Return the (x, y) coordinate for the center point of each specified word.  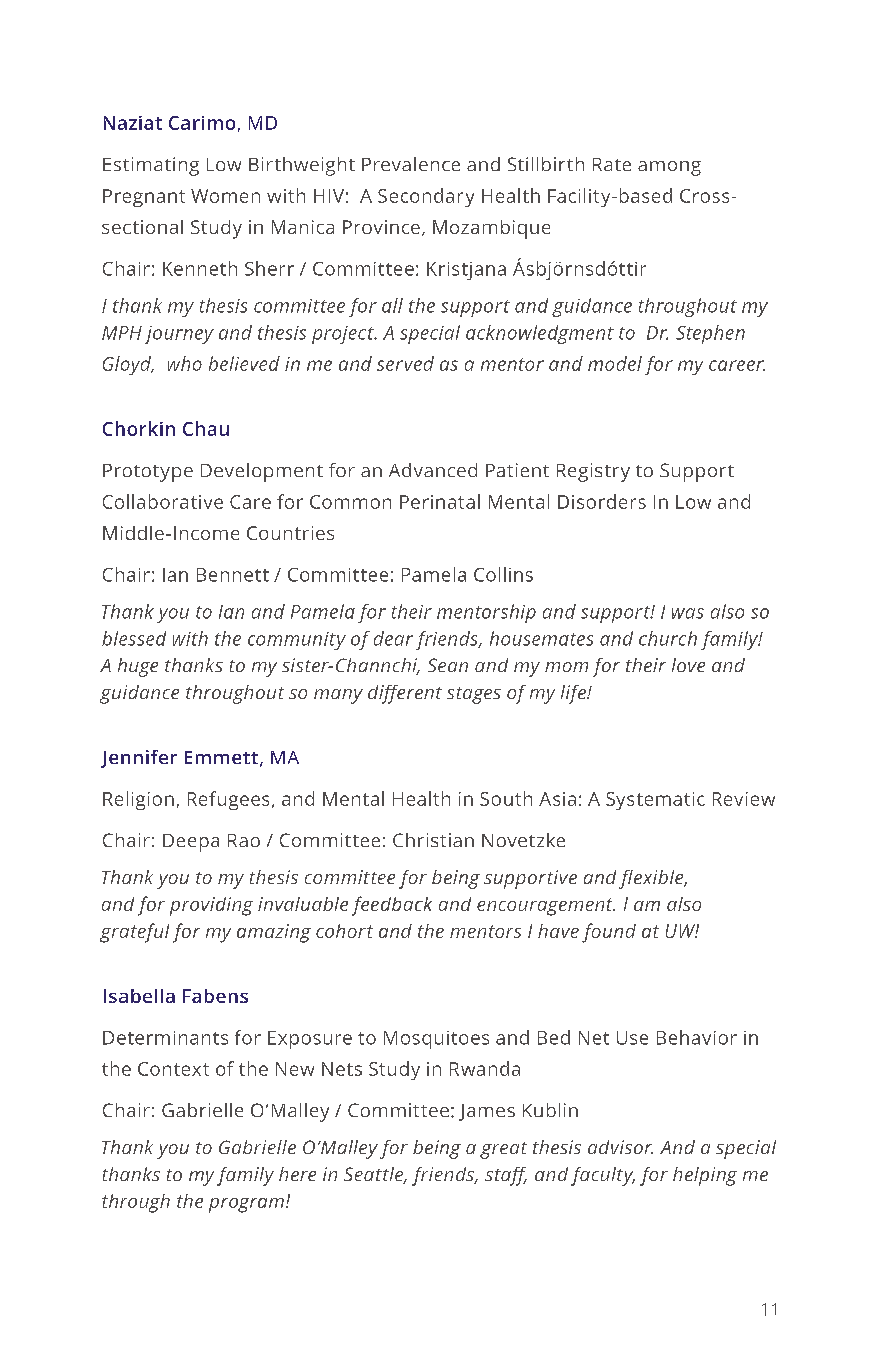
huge (138, 667)
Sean (448, 665)
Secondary (426, 197)
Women (225, 196)
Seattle (375, 1175)
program (246, 1205)
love (688, 665)
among (669, 168)
